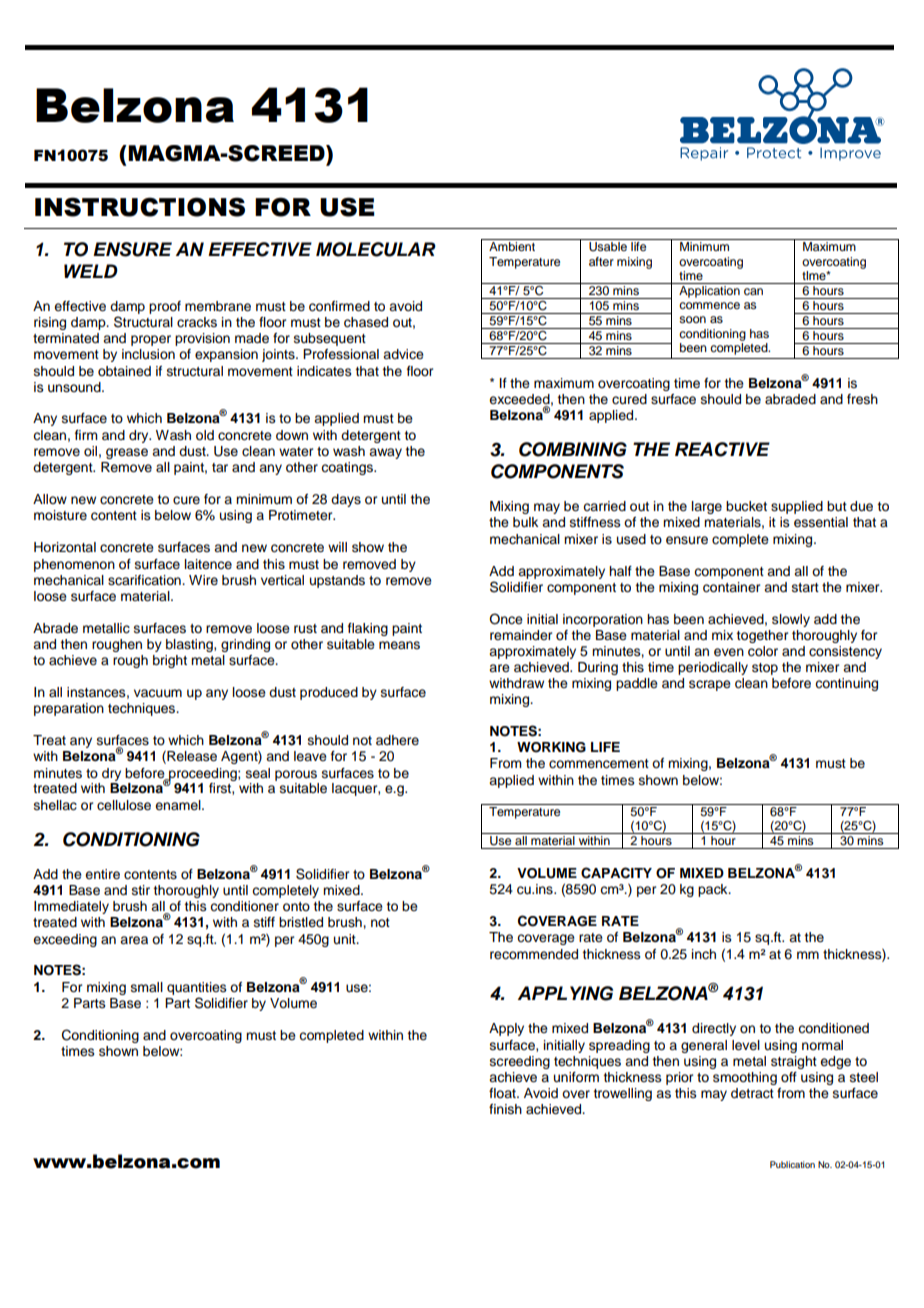 This image has width=924, height=1308. Describe the element at coordinates (147, 987) in the image. I see `small` at that location.
